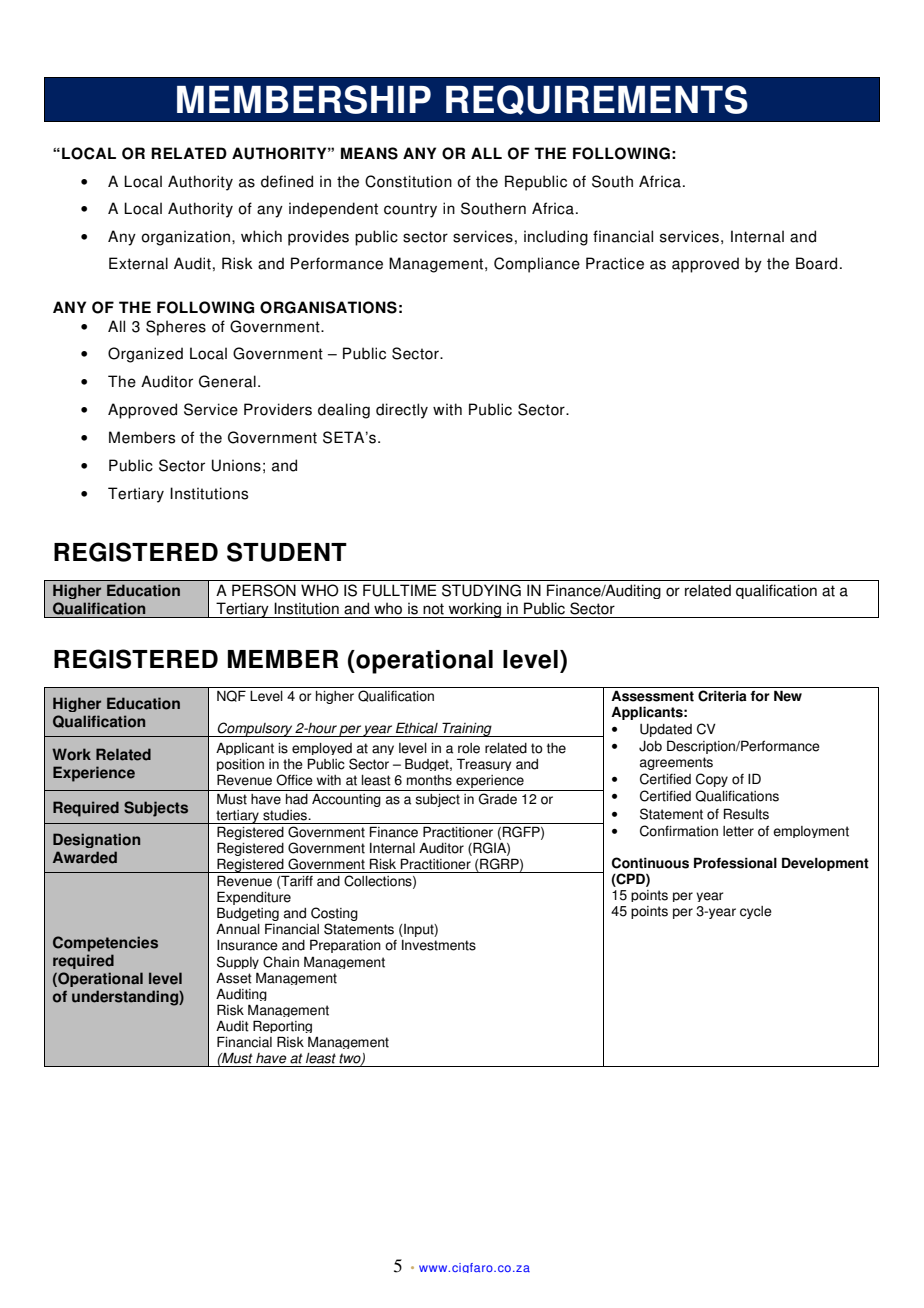  What do you see at coordinates (369, 153) in the page?
I see `MEANS` at bounding box center [369, 153].
